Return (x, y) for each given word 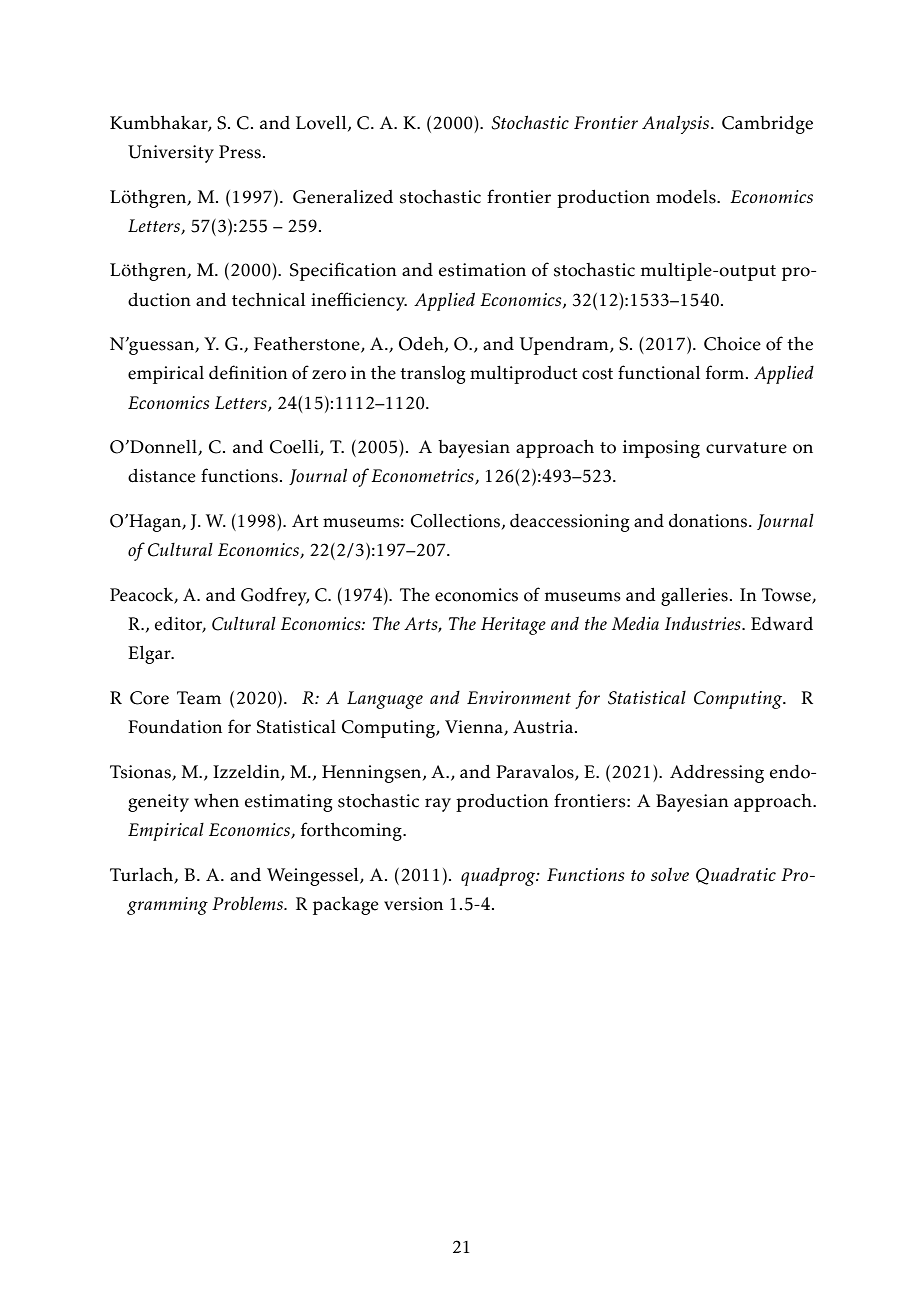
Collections (455, 521)
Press (240, 152)
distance (162, 476)
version (413, 904)
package (346, 906)
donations (708, 521)
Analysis (677, 124)
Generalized (343, 197)
